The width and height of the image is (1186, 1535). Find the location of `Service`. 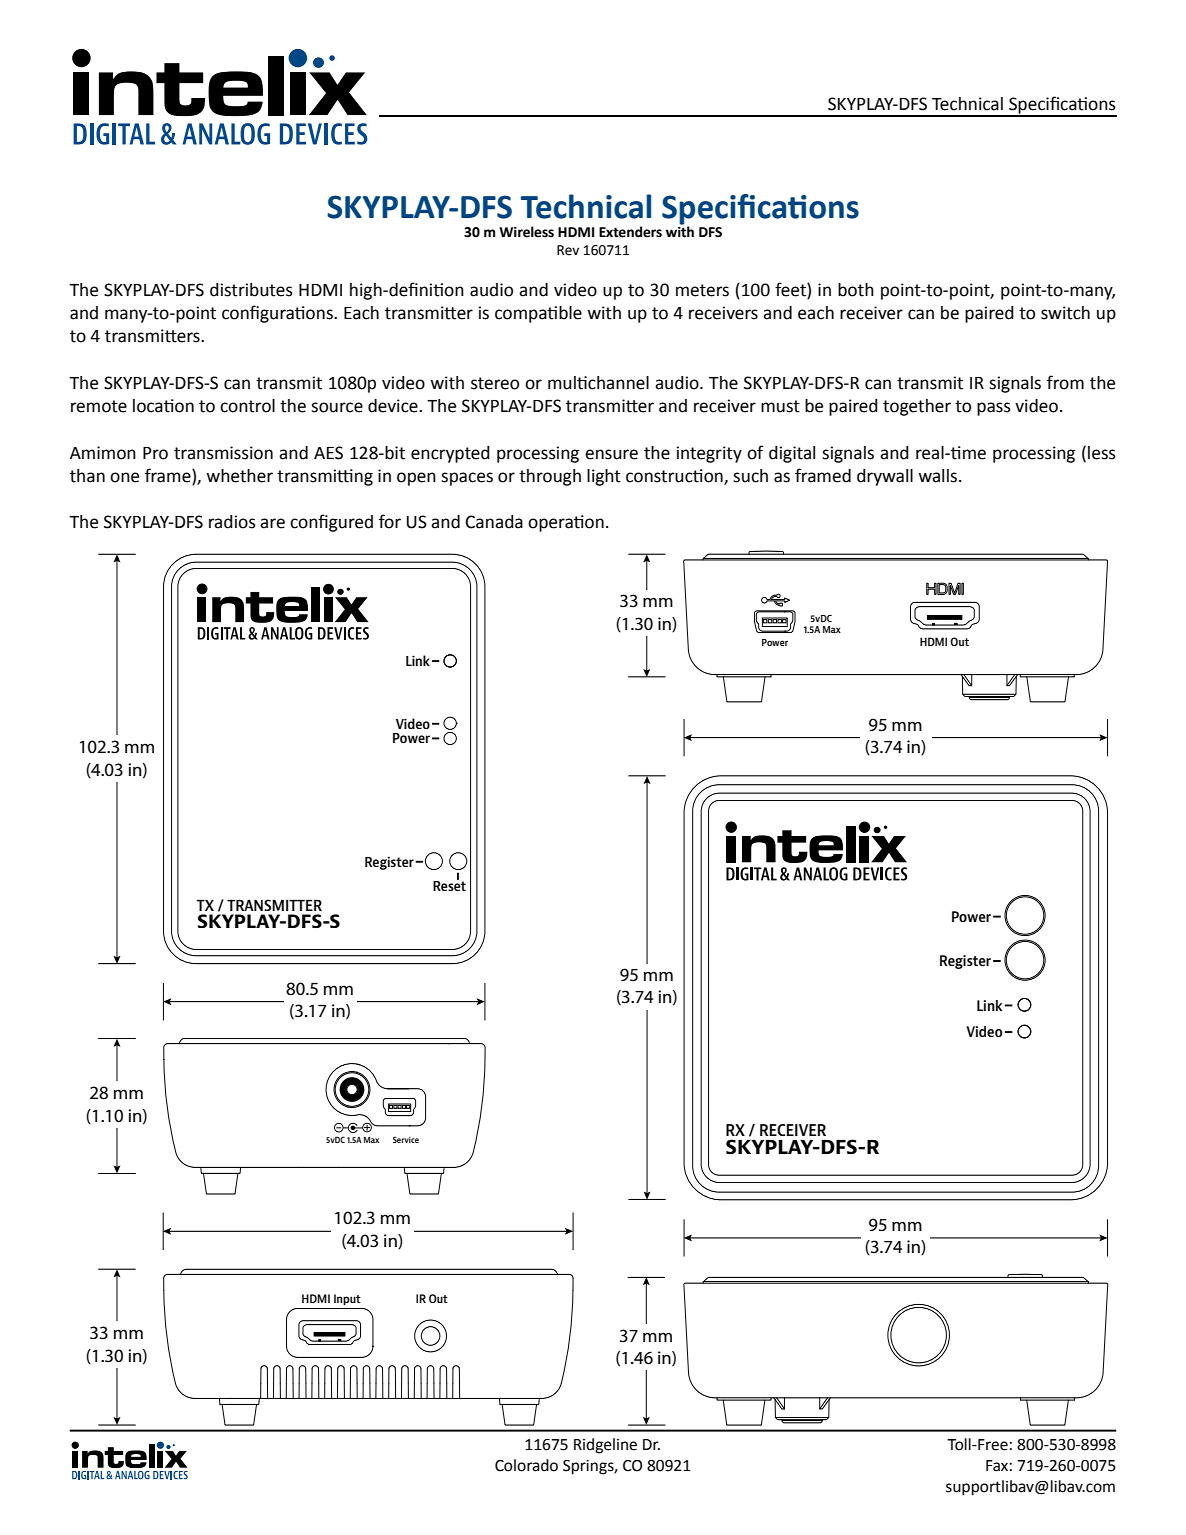

Service is located at coordinates (406, 1139).
